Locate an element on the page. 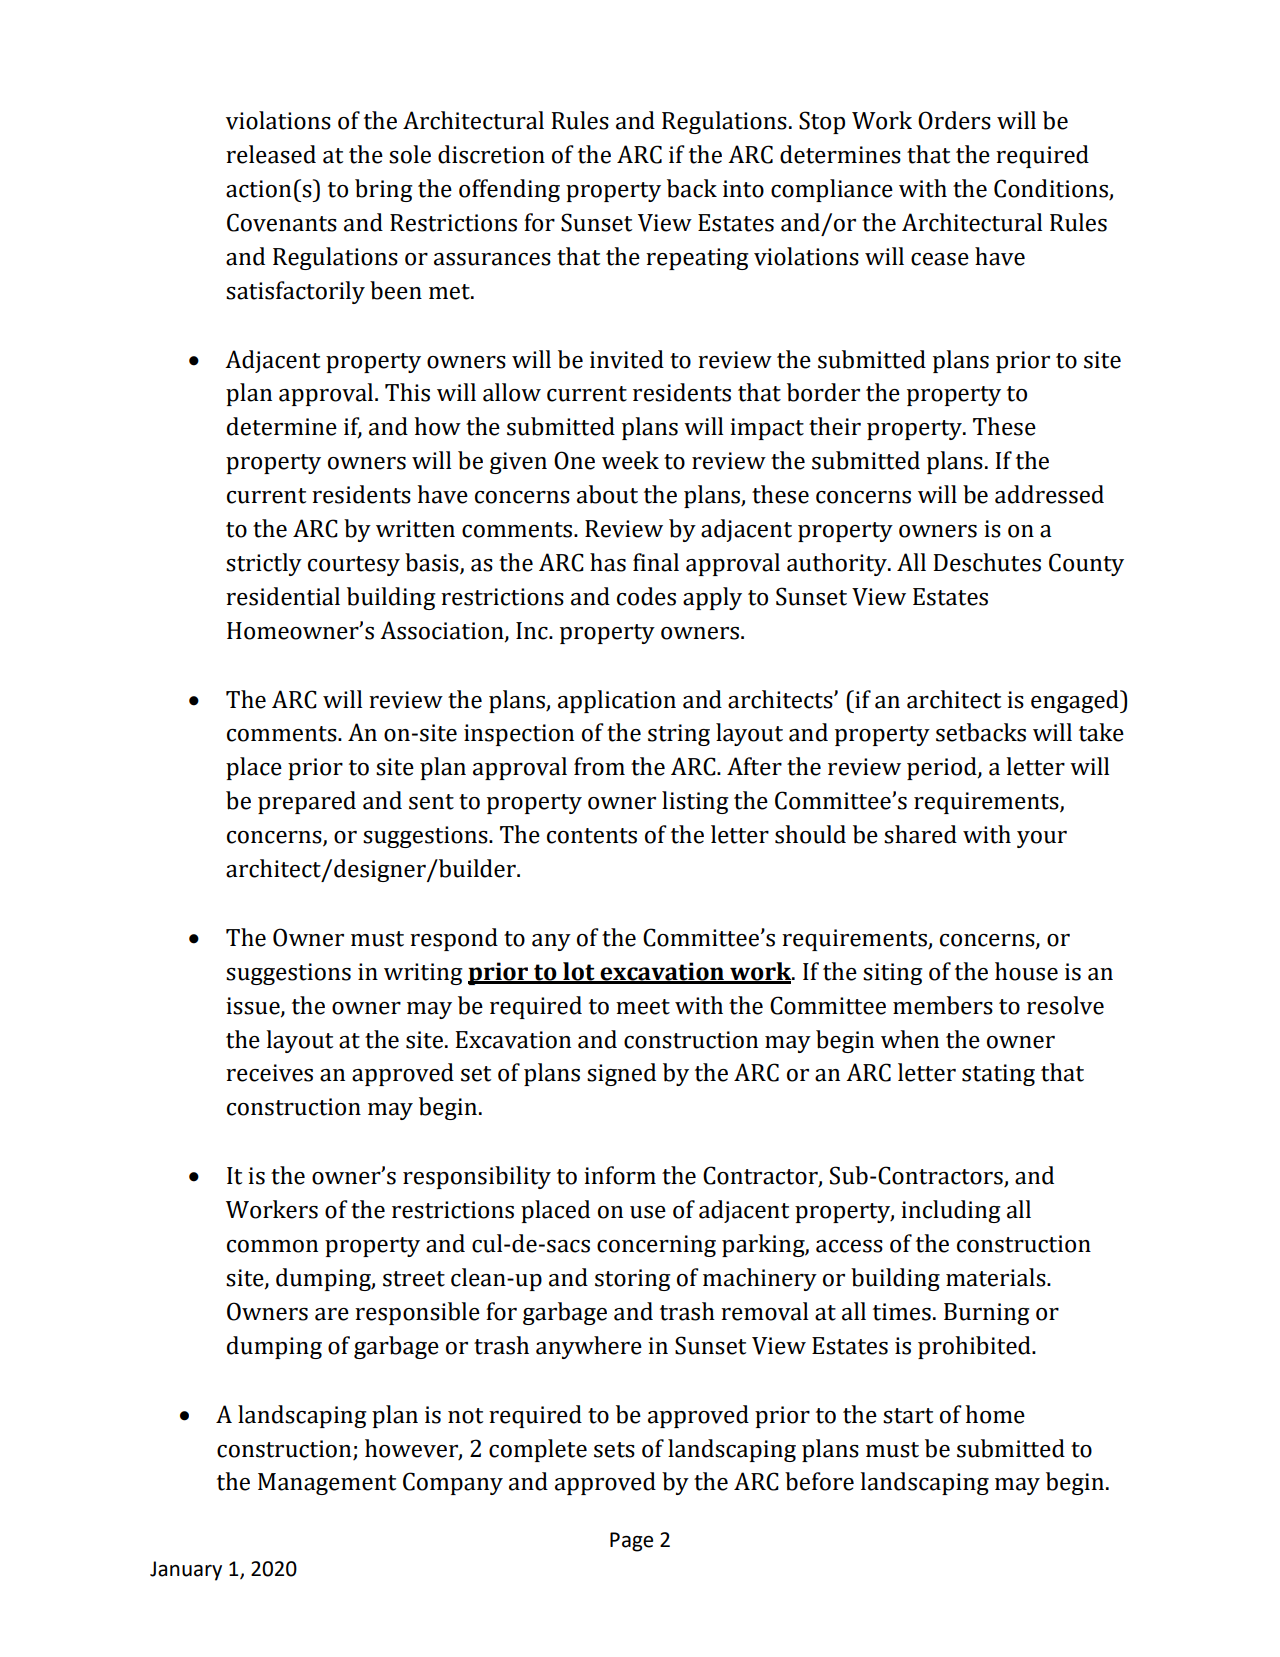 Image resolution: width=1280 pixels, height=1657 pixels. into is located at coordinates (743, 189).
